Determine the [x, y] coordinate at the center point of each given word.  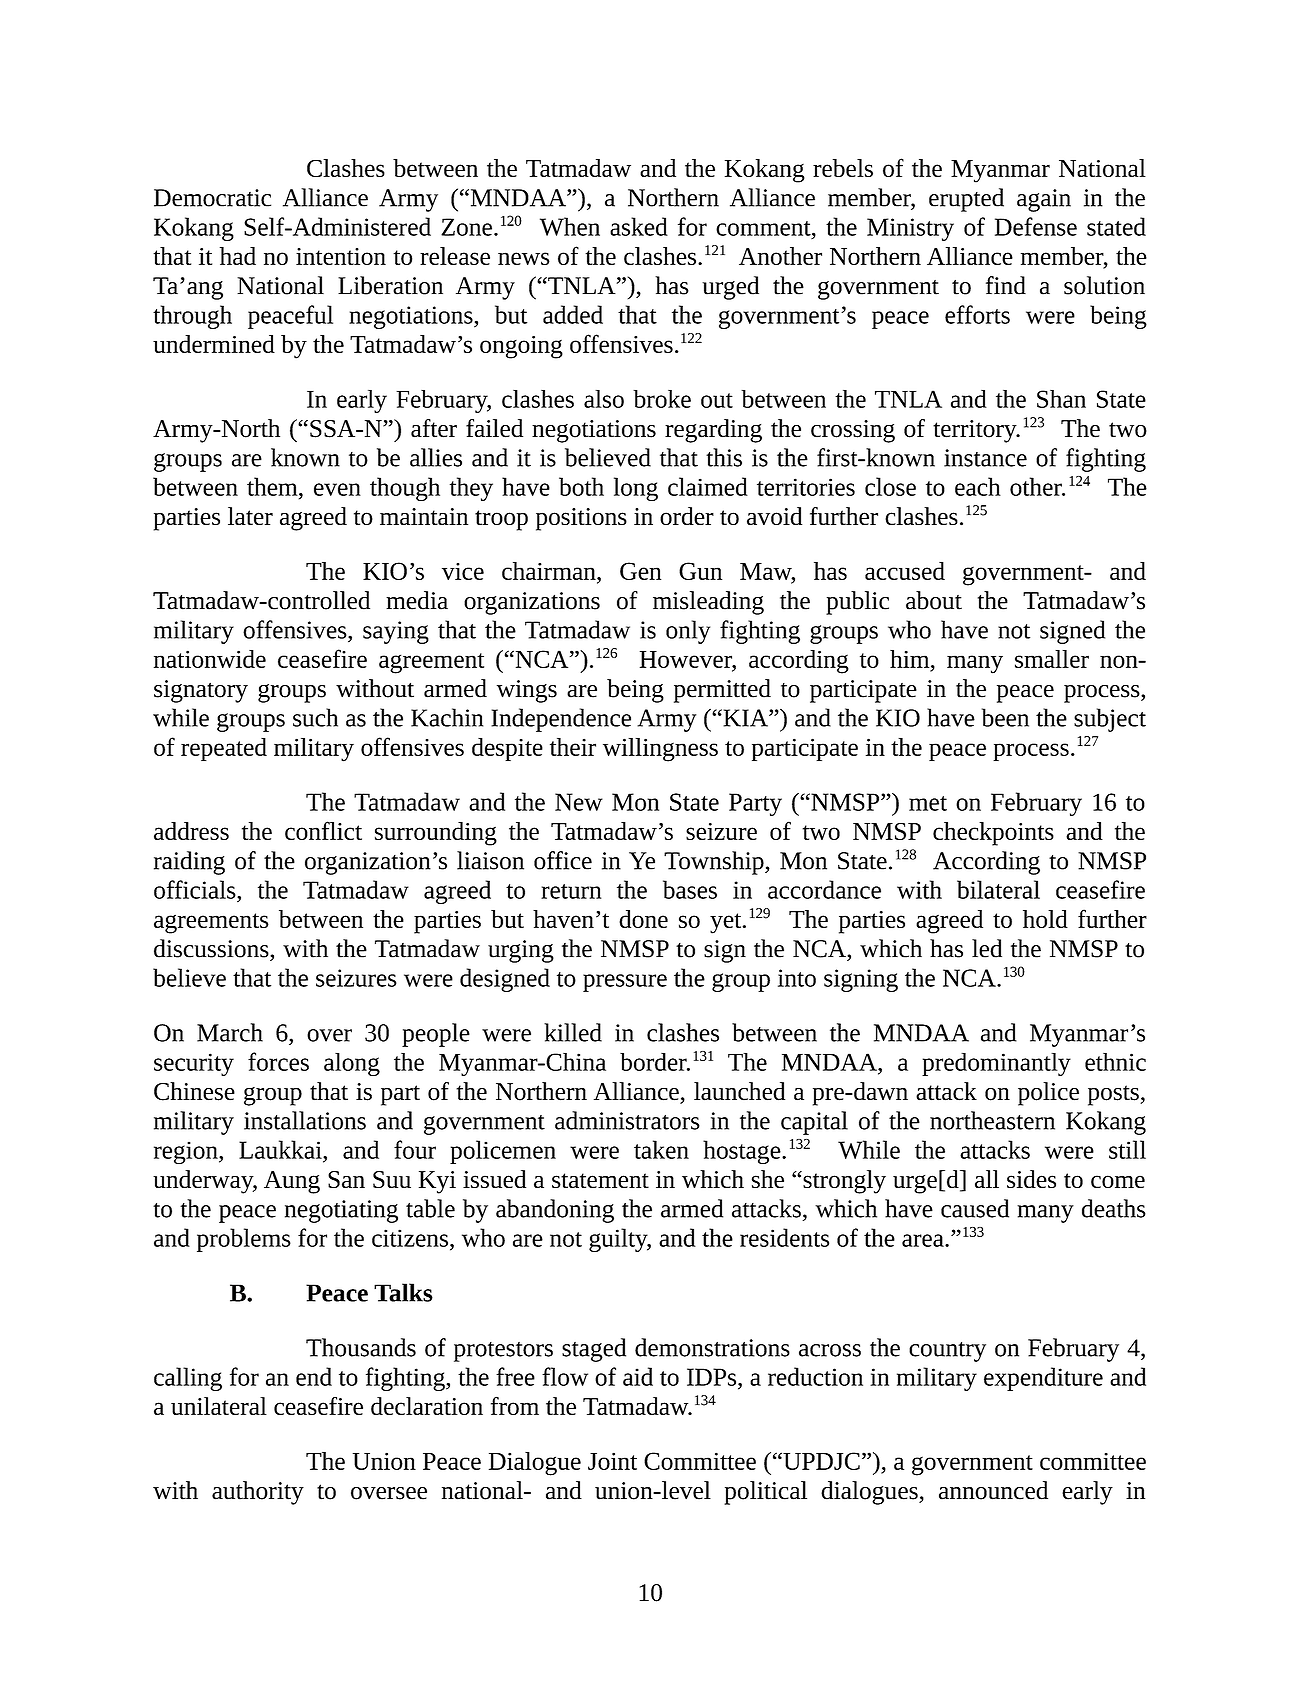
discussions [212, 948]
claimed [708, 486]
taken [661, 1149]
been [1005, 717]
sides [1031, 1179]
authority [258, 1493]
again [1044, 200]
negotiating [341, 1211]
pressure [625, 983]
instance [985, 458]
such [315, 717]
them [273, 486]
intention [341, 256]
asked [639, 226]
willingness [660, 750]
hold [1045, 919]
